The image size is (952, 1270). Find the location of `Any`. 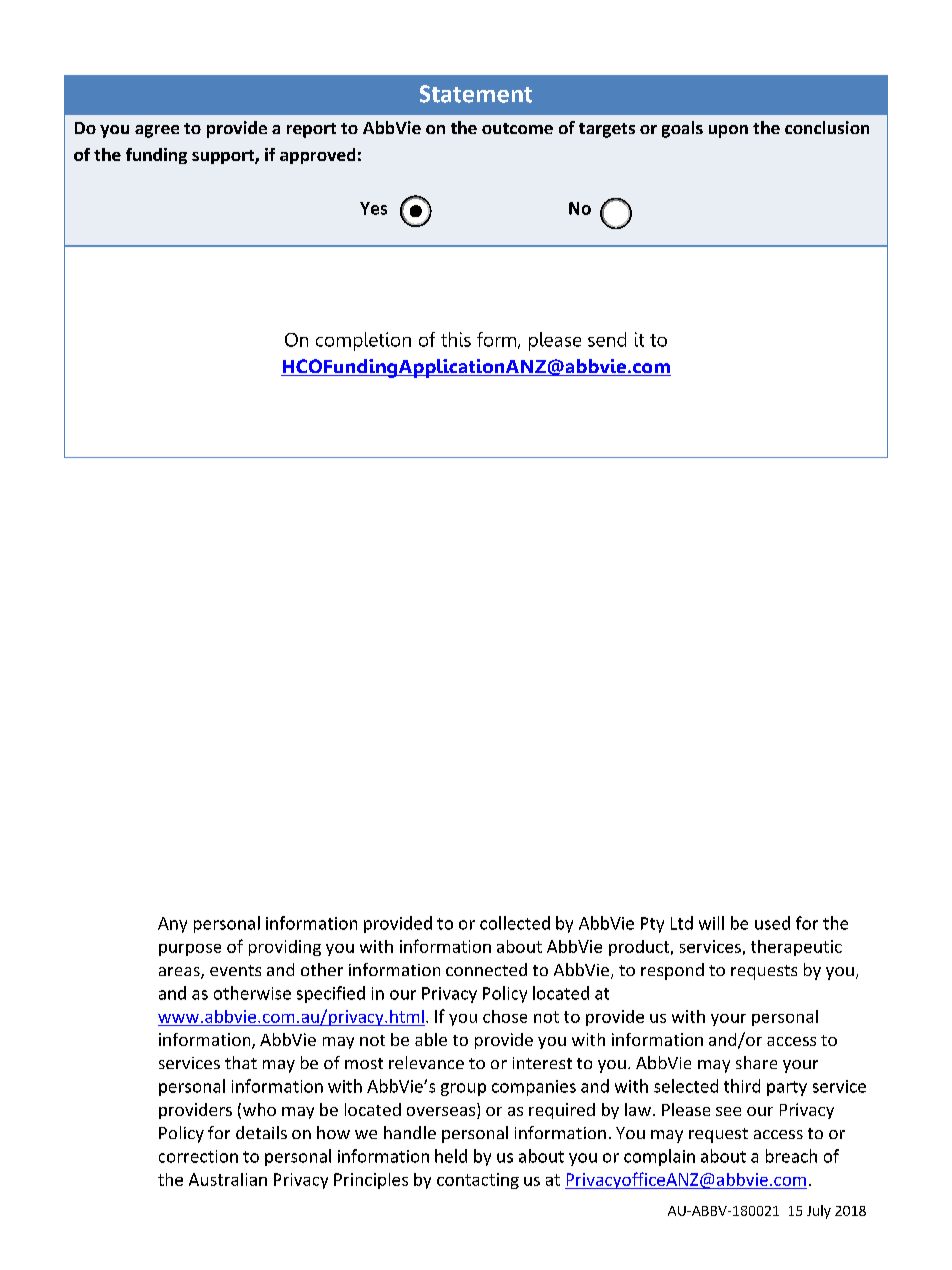

Any is located at coordinates (172, 925).
